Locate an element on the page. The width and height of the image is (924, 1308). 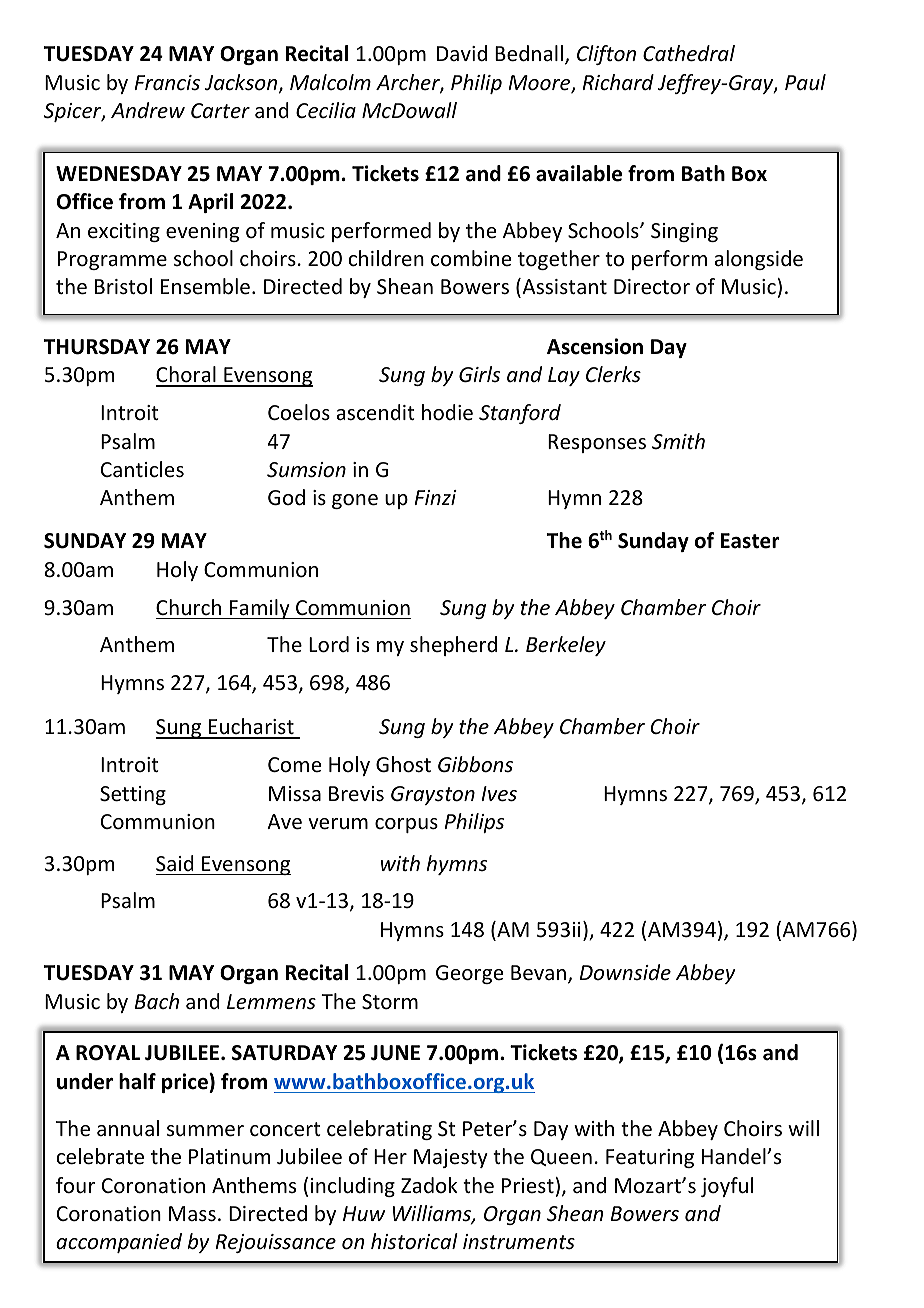
Mass is located at coordinates (192, 1214).
